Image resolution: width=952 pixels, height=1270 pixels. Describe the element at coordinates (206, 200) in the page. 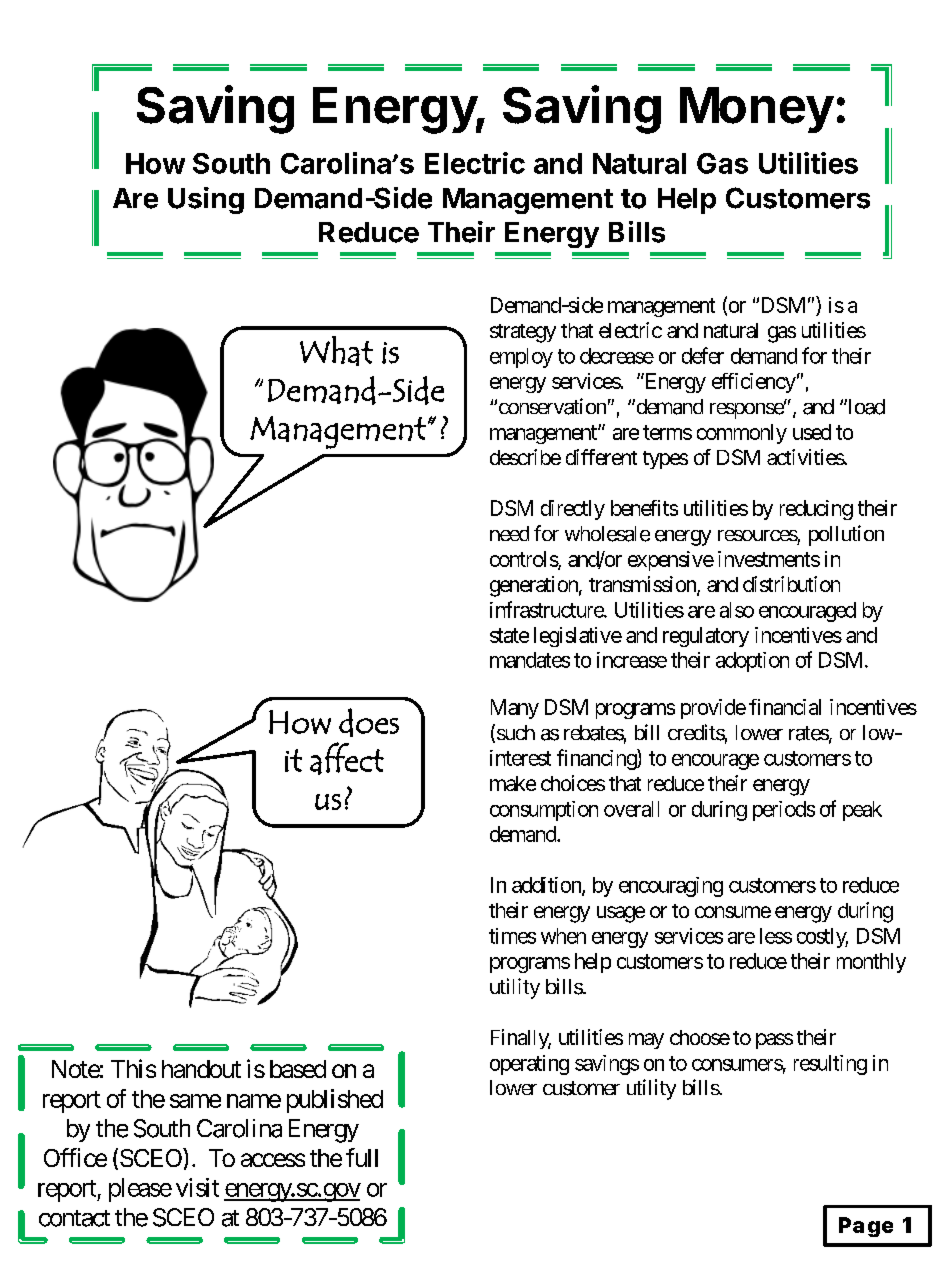

I see `Using` at that location.
